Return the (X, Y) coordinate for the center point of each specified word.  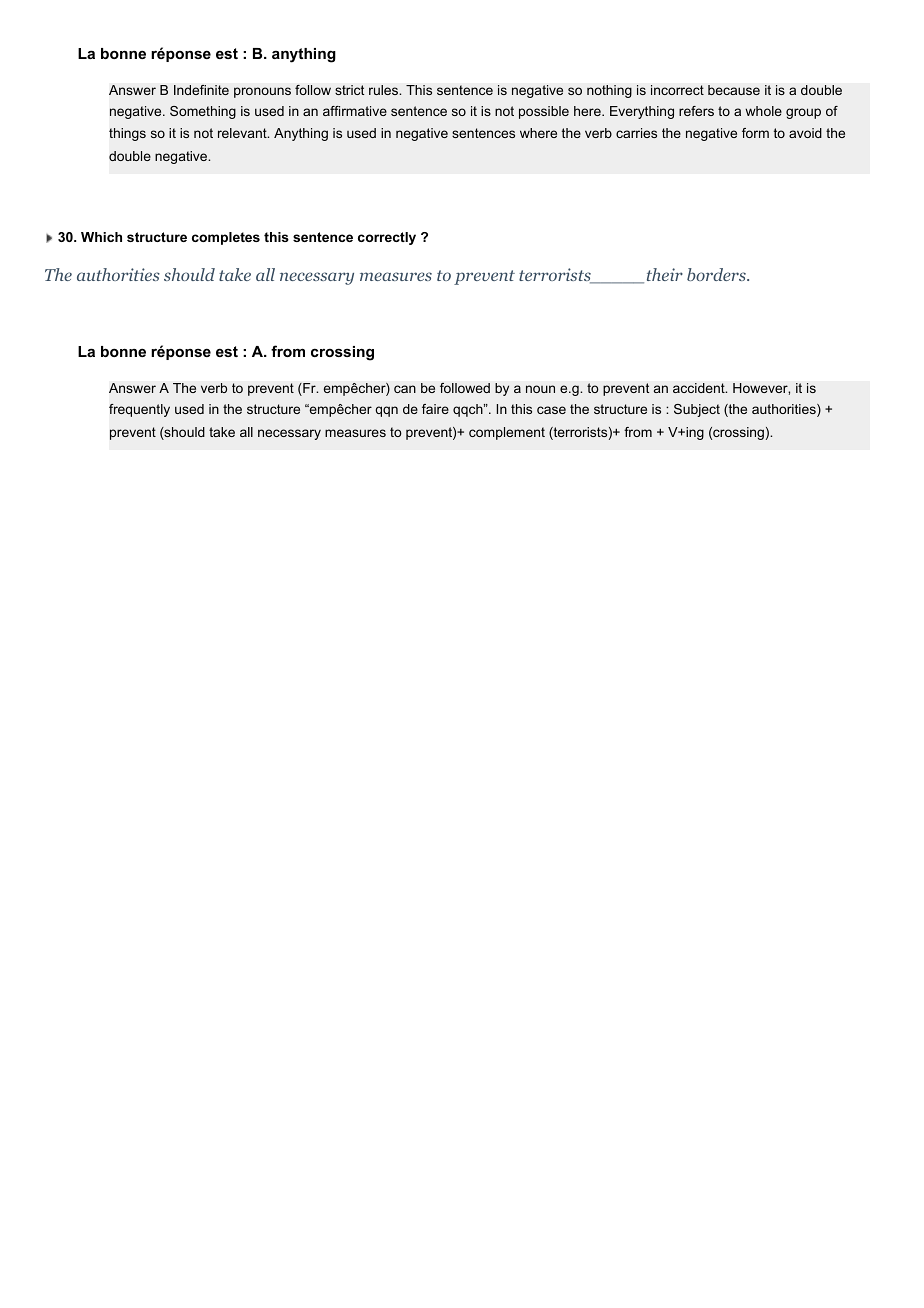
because (734, 90)
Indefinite (201, 90)
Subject (697, 410)
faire (435, 409)
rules (384, 90)
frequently (139, 410)
